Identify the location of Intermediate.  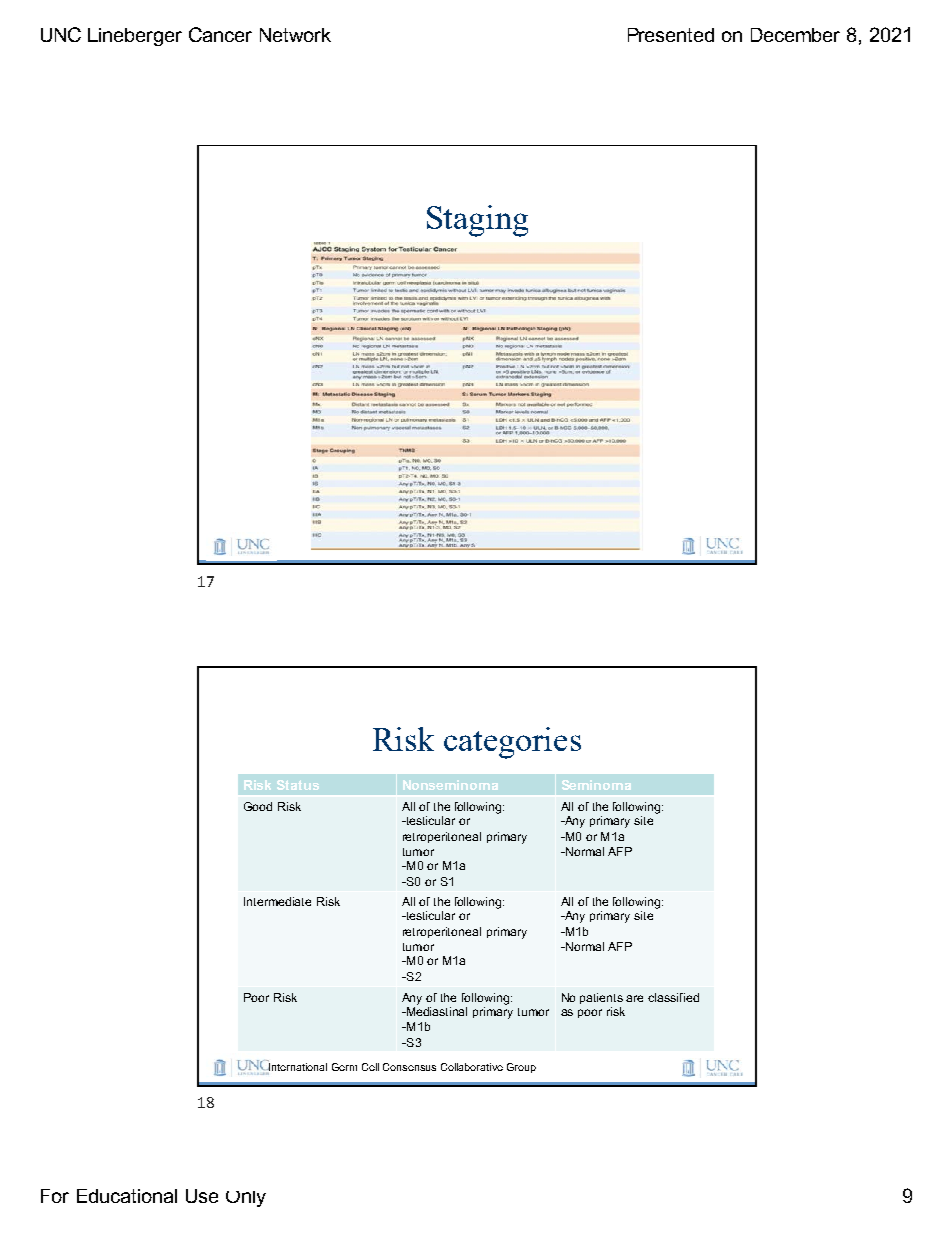
(277, 901).
